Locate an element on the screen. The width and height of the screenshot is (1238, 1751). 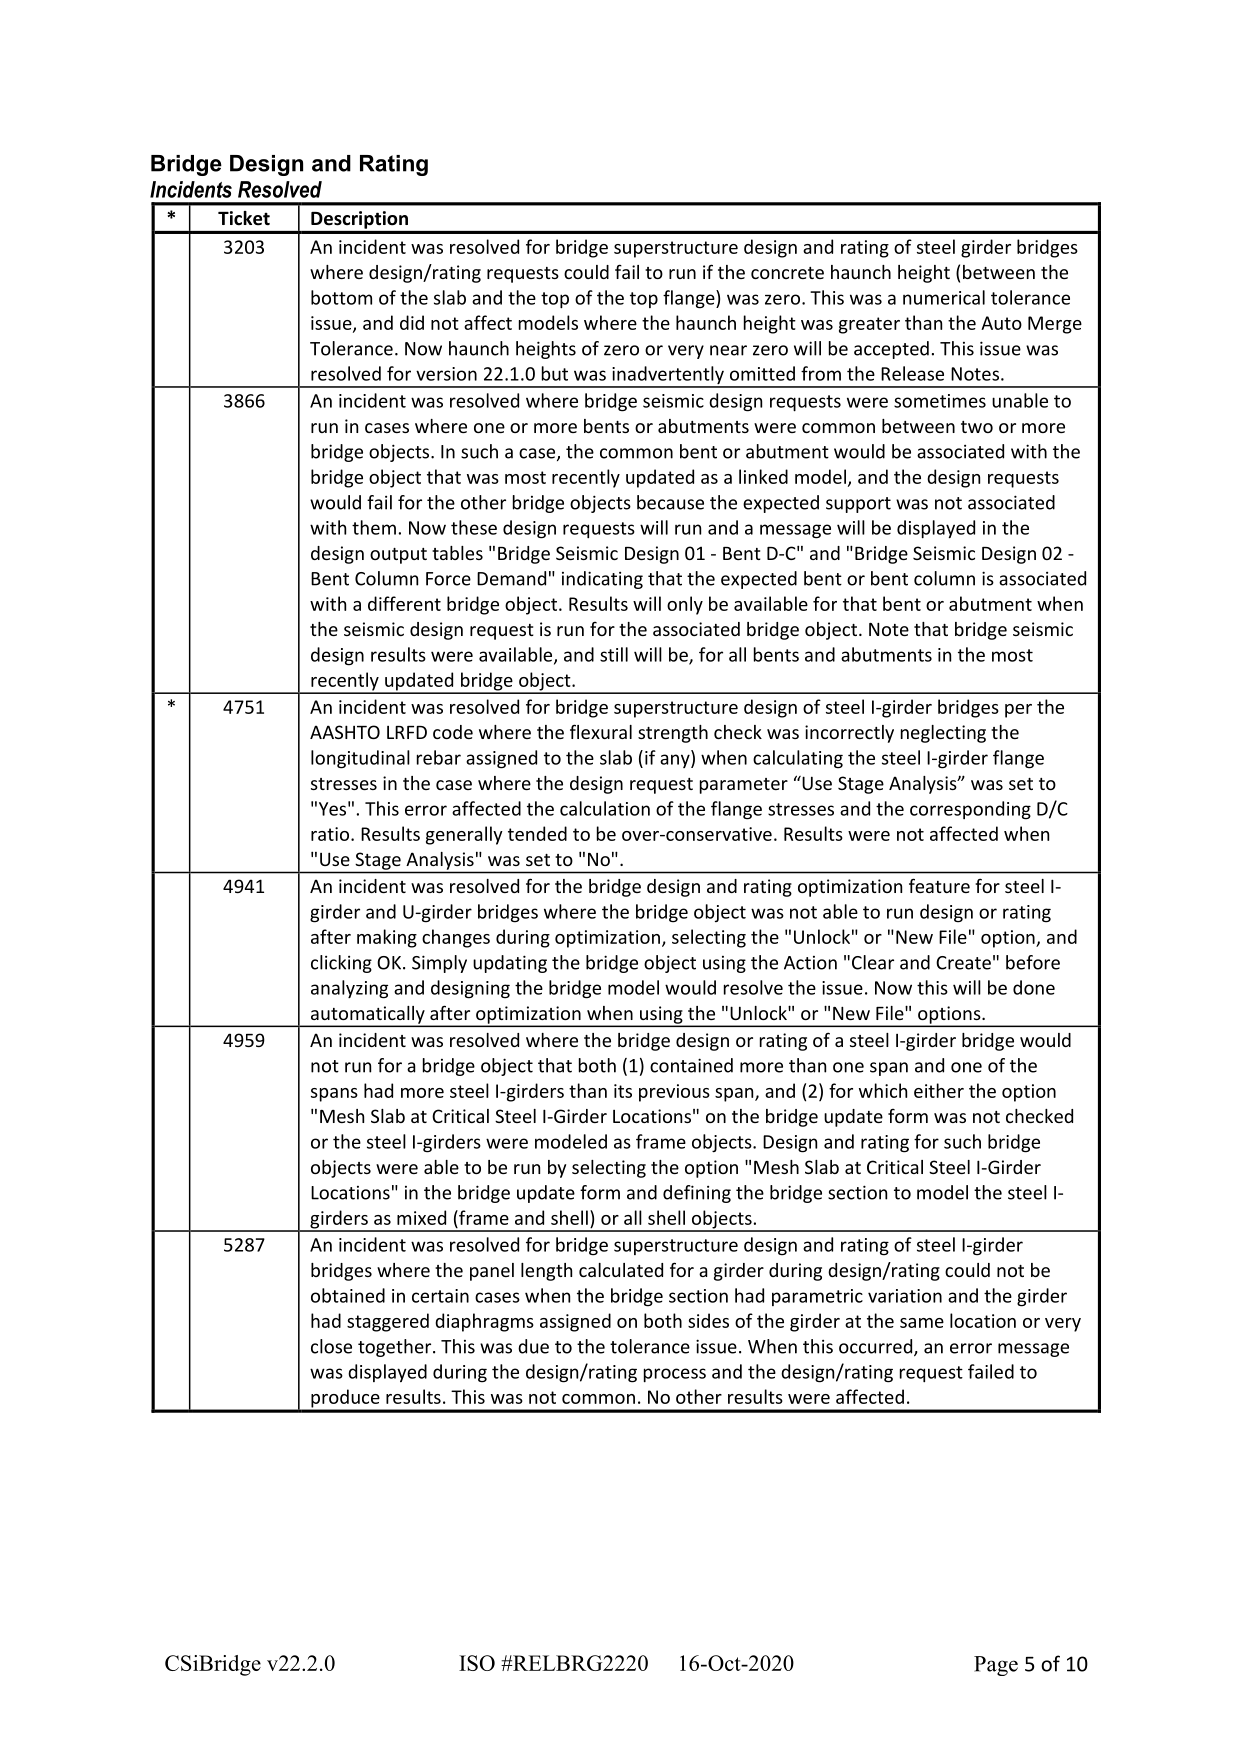
Page is located at coordinates (996, 1666).
